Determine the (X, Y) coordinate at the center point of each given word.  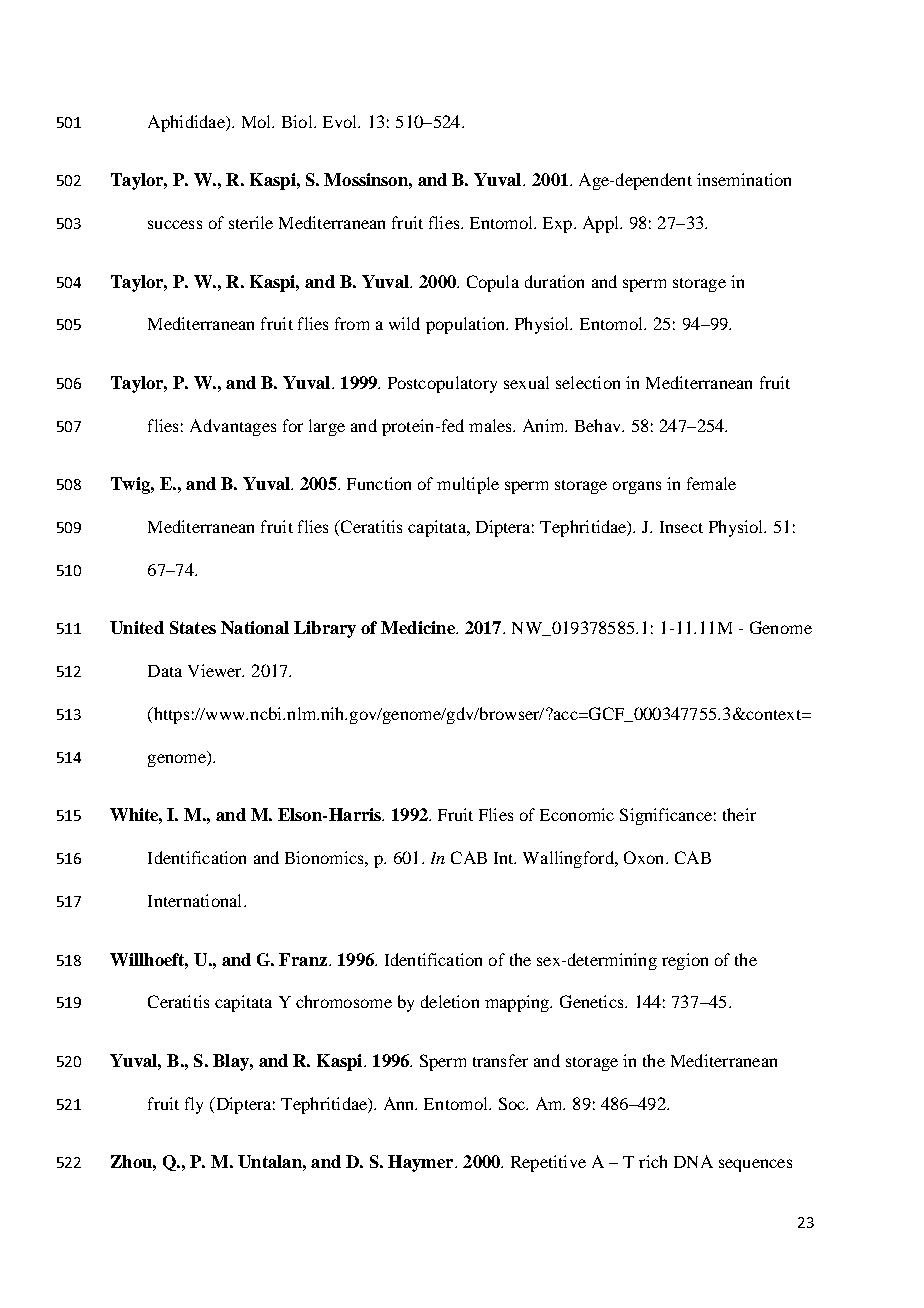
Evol (341, 121)
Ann (400, 1103)
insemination (744, 179)
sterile (251, 222)
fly (194, 1105)
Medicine (419, 627)
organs (637, 487)
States (193, 627)
